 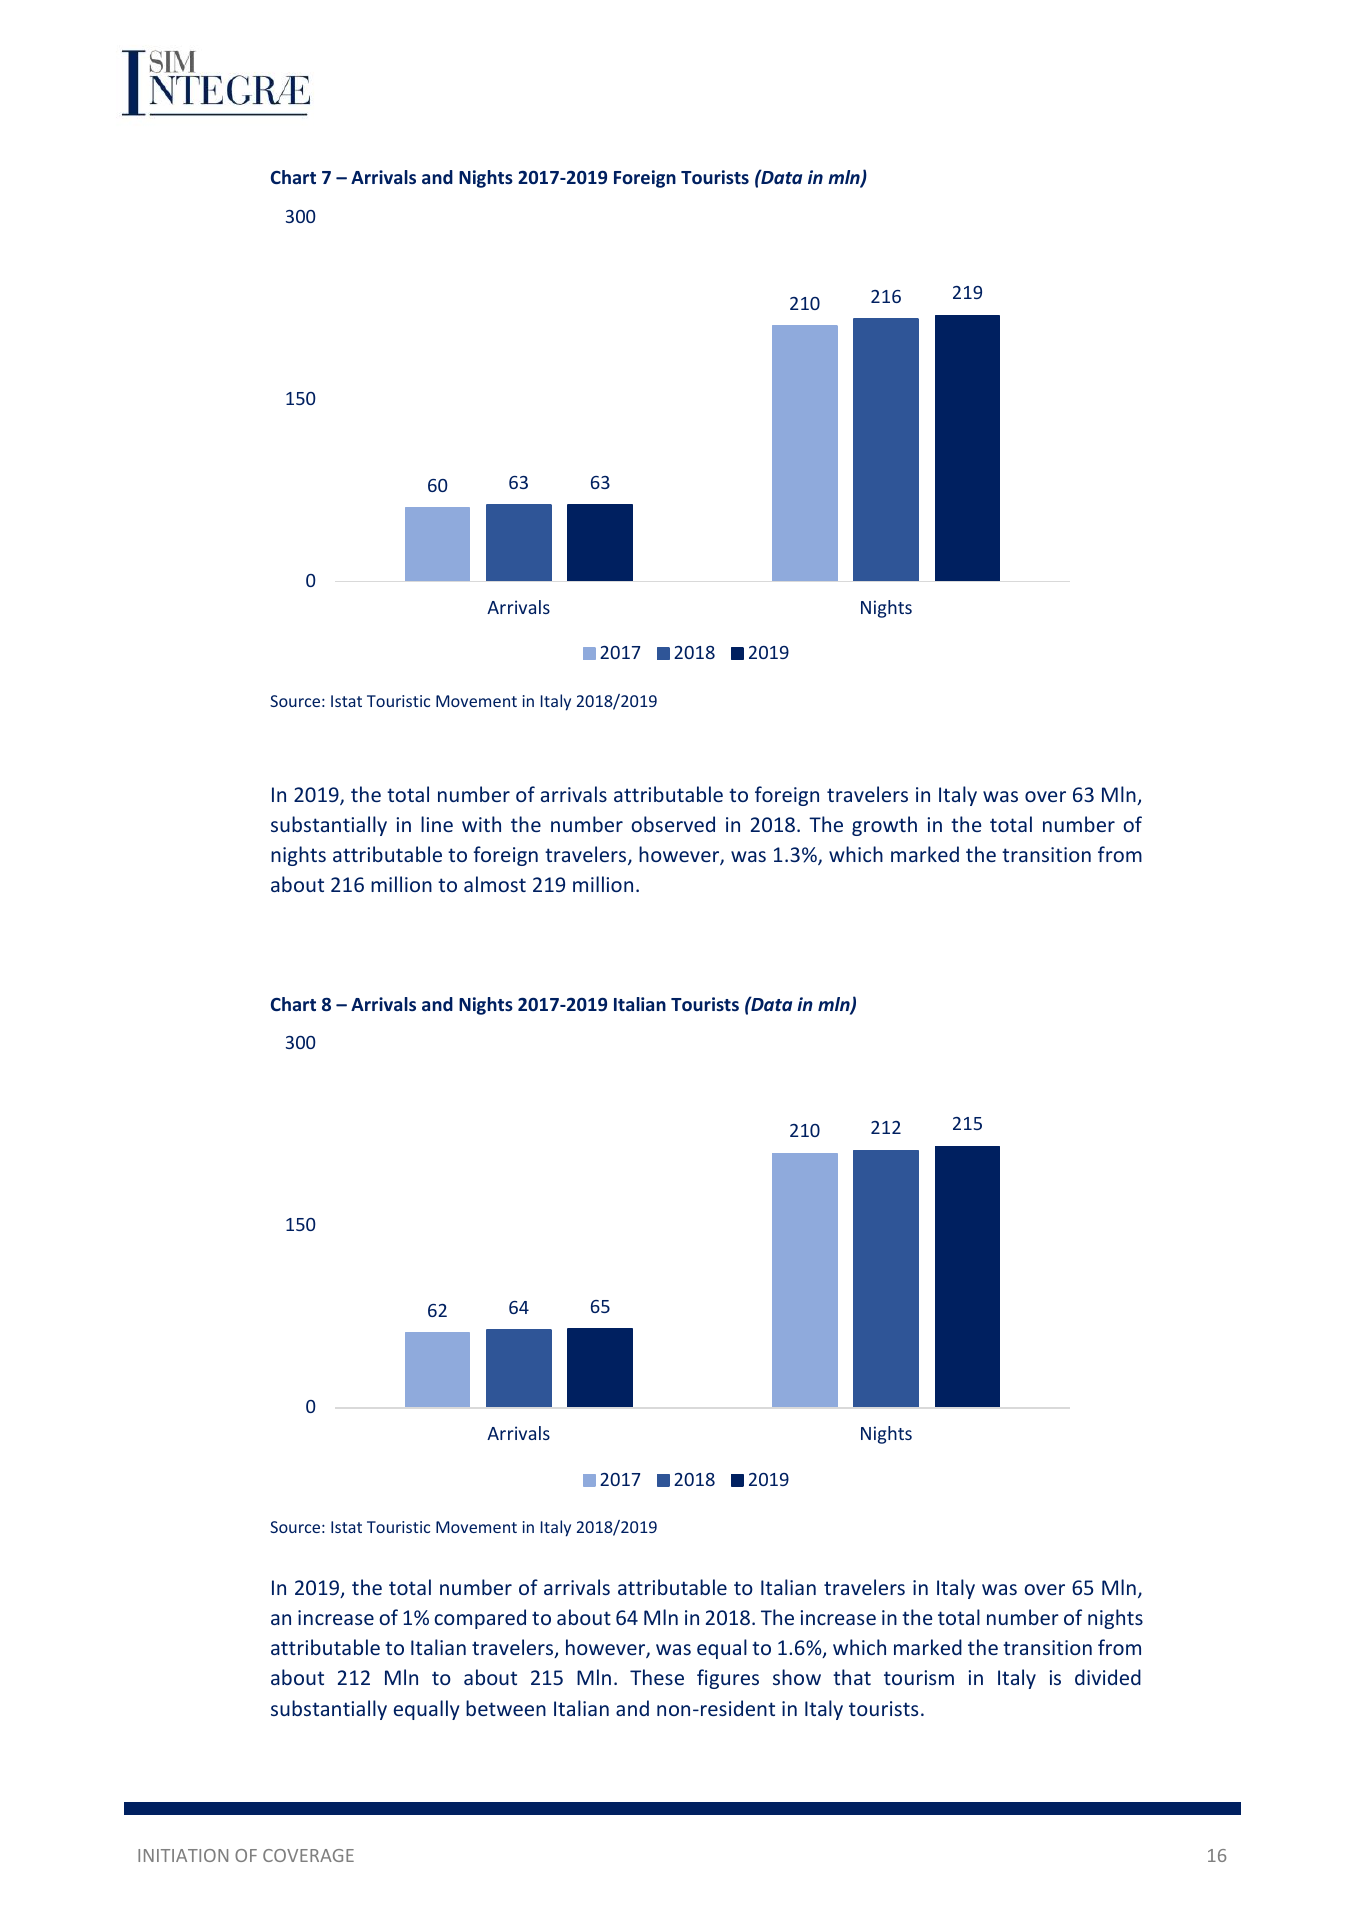 I want to click on These, so click(x=657, y=1677).
